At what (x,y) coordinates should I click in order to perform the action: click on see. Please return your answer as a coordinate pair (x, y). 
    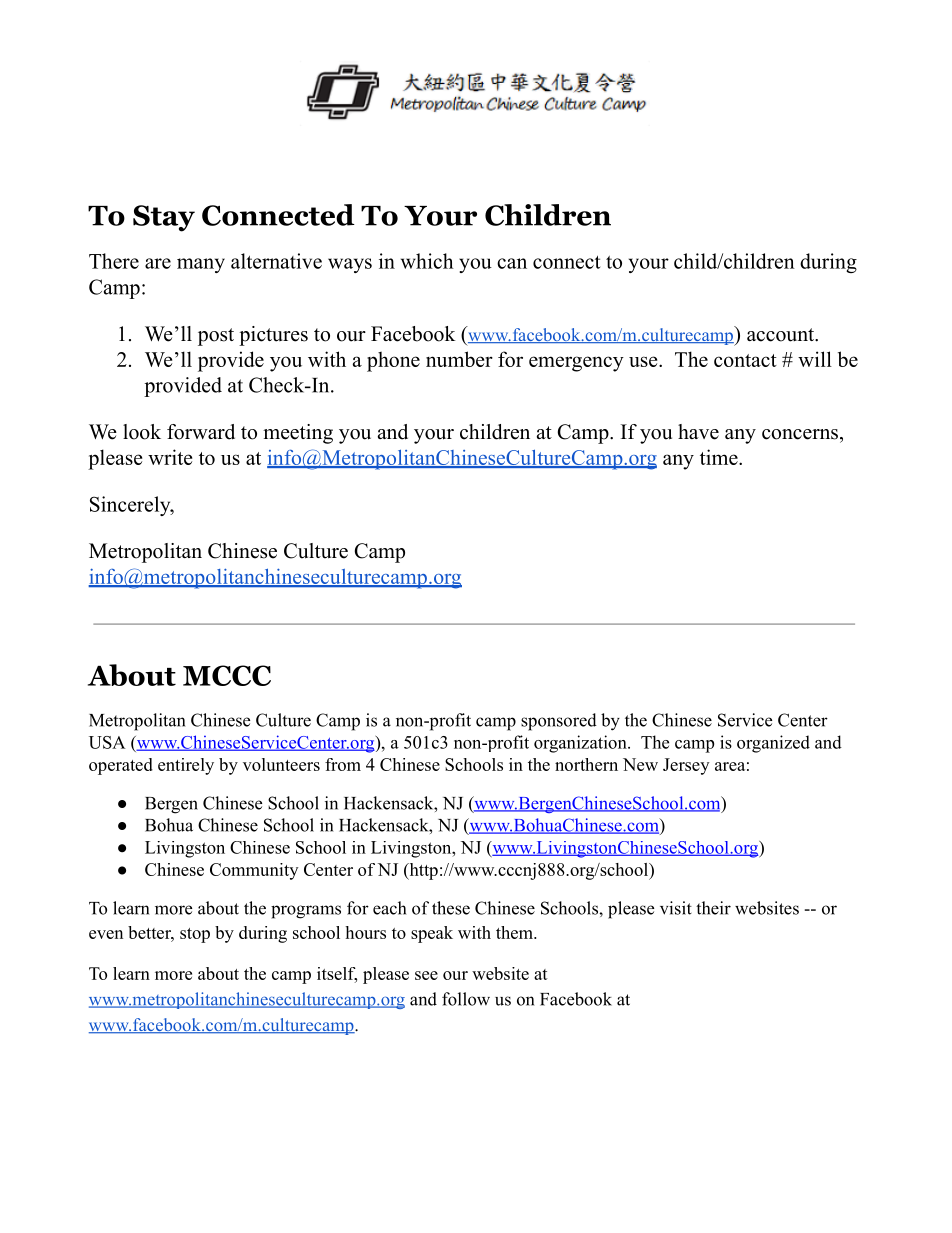
    Looking at the image, I should click on (426, 975).
